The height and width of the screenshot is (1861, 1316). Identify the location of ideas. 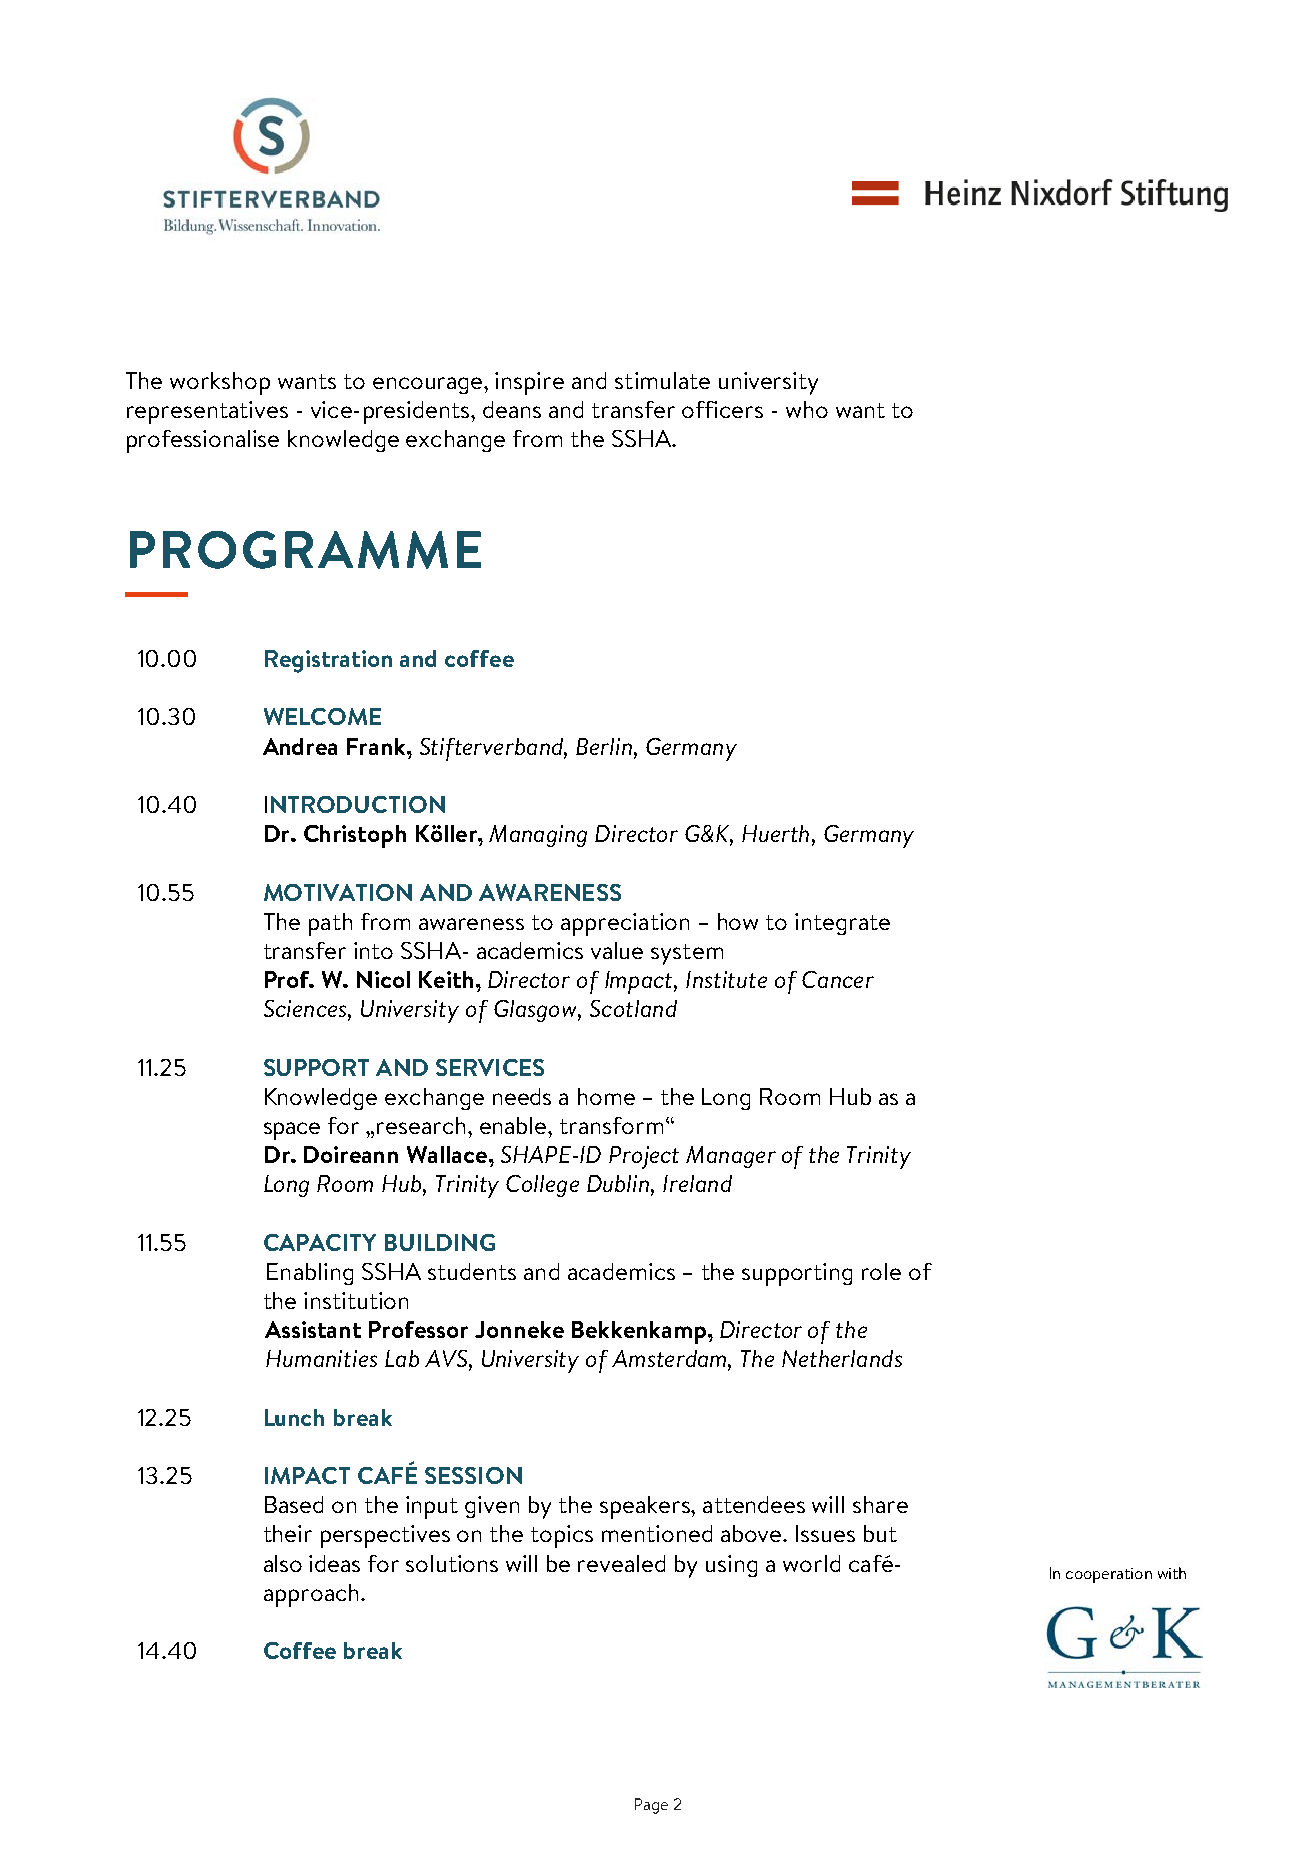
(334, 1563).
